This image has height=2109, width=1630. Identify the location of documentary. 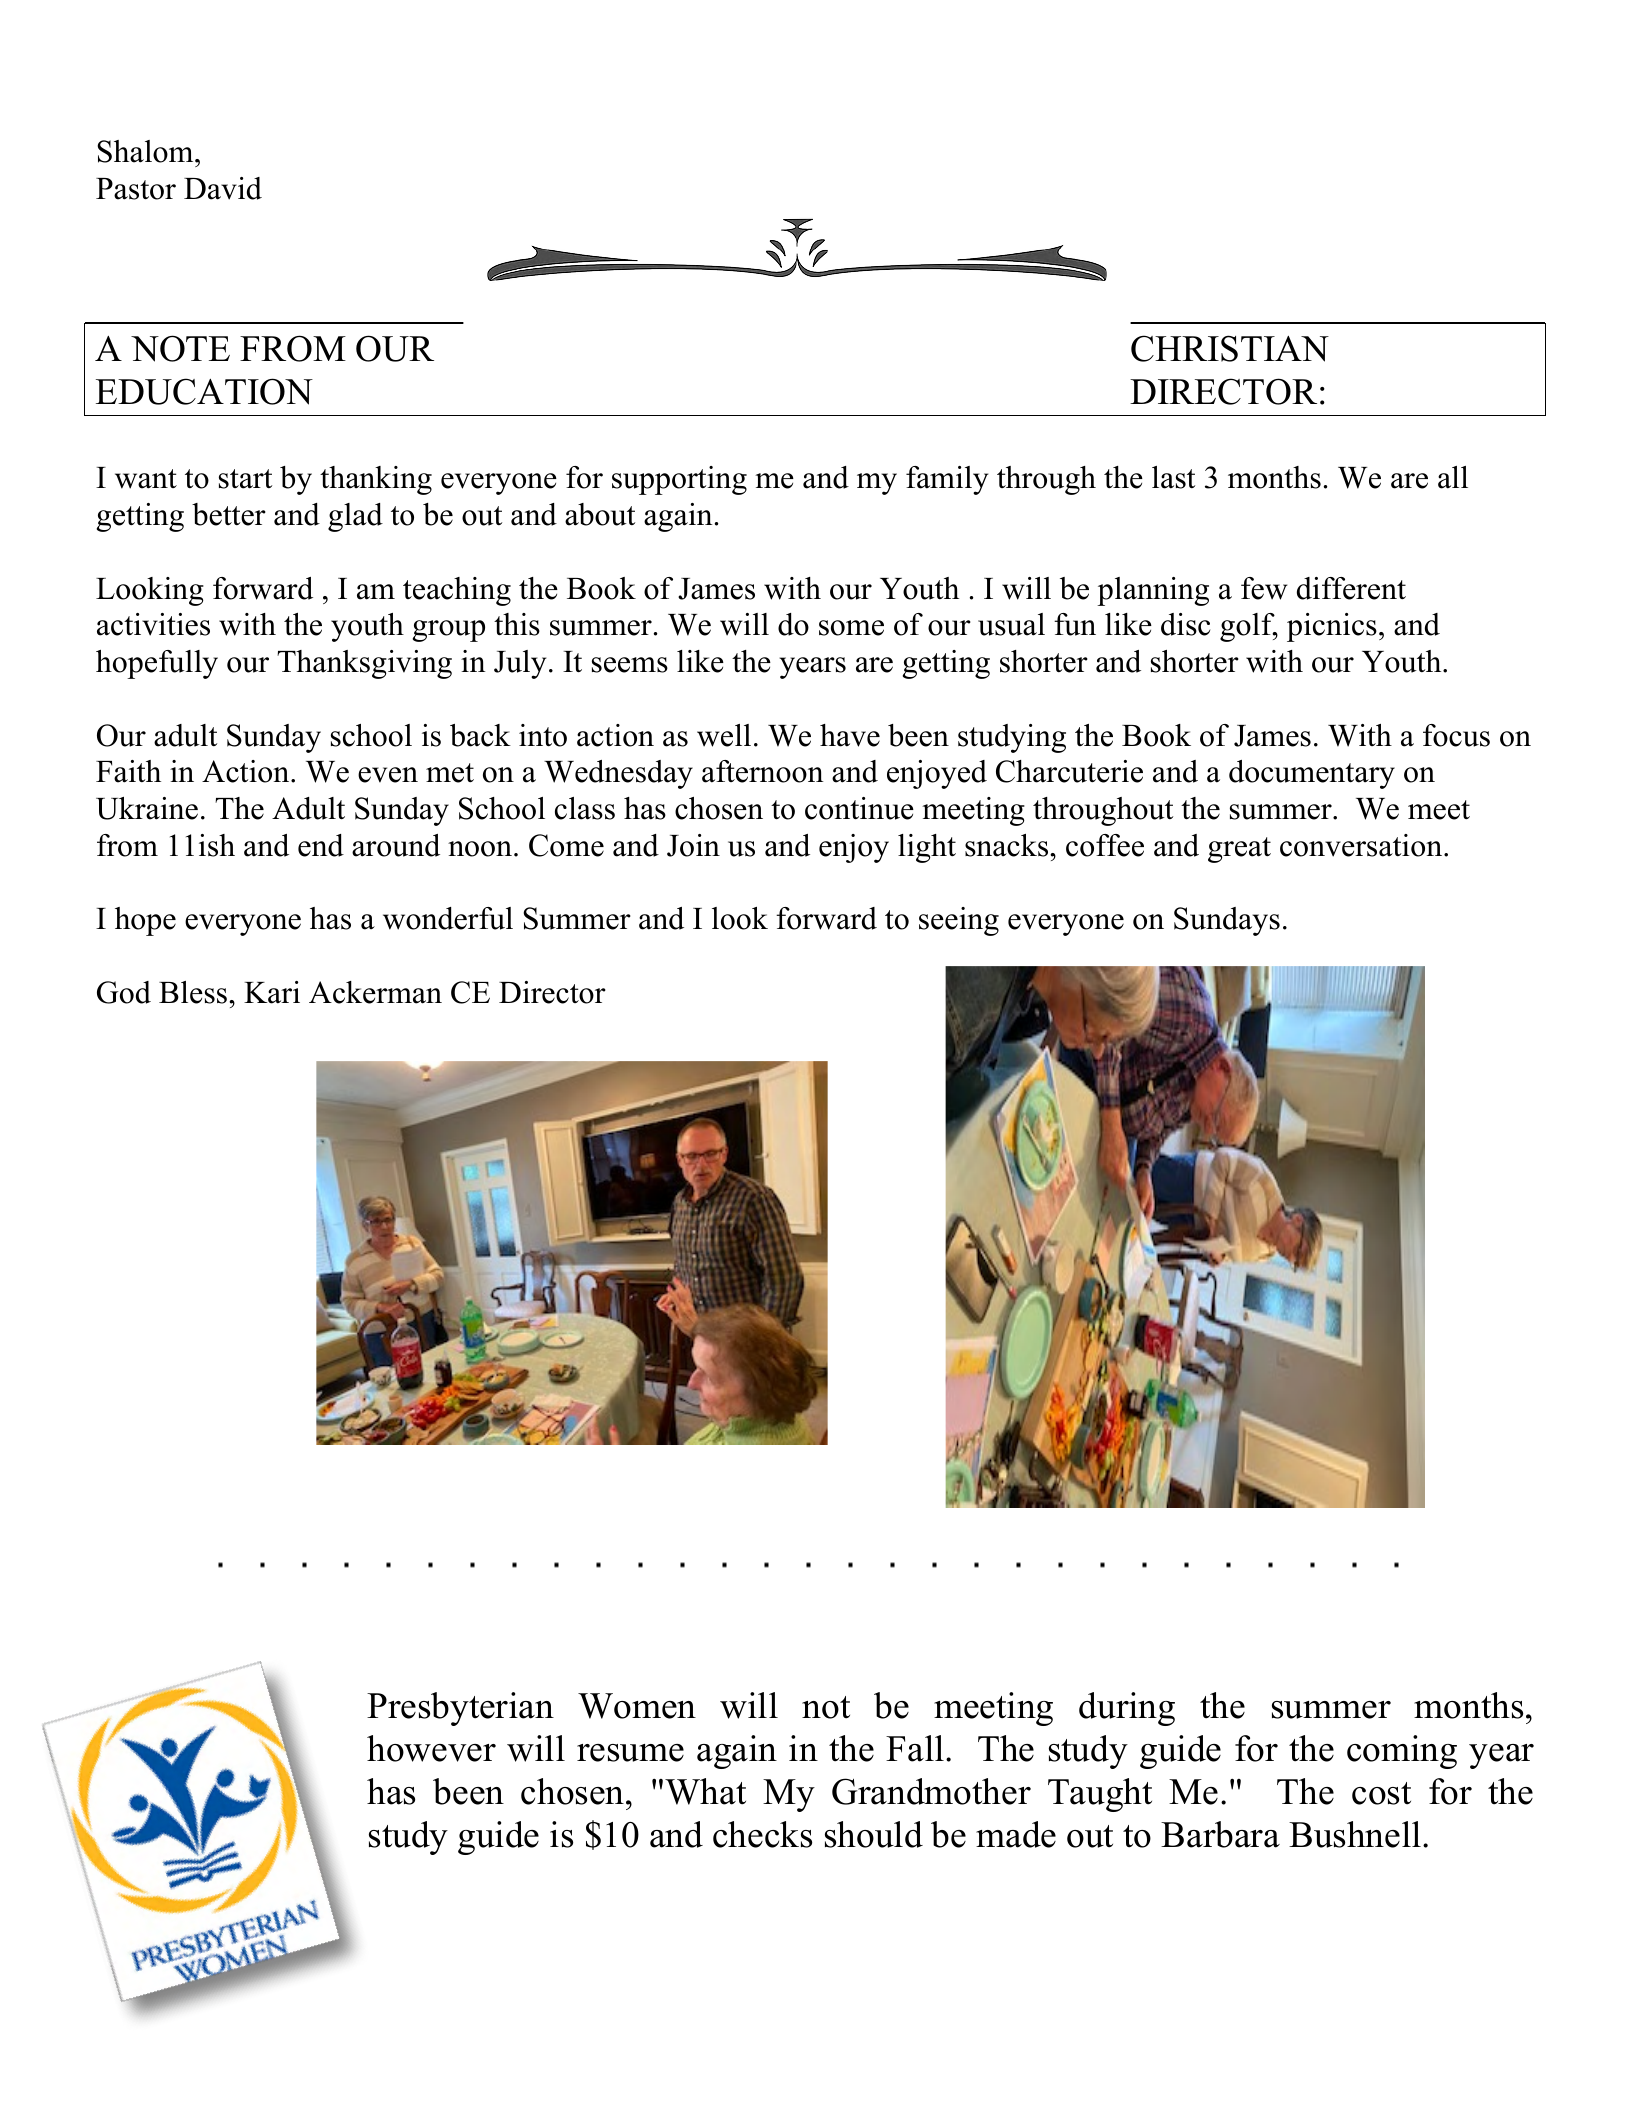
(1312, 774).
